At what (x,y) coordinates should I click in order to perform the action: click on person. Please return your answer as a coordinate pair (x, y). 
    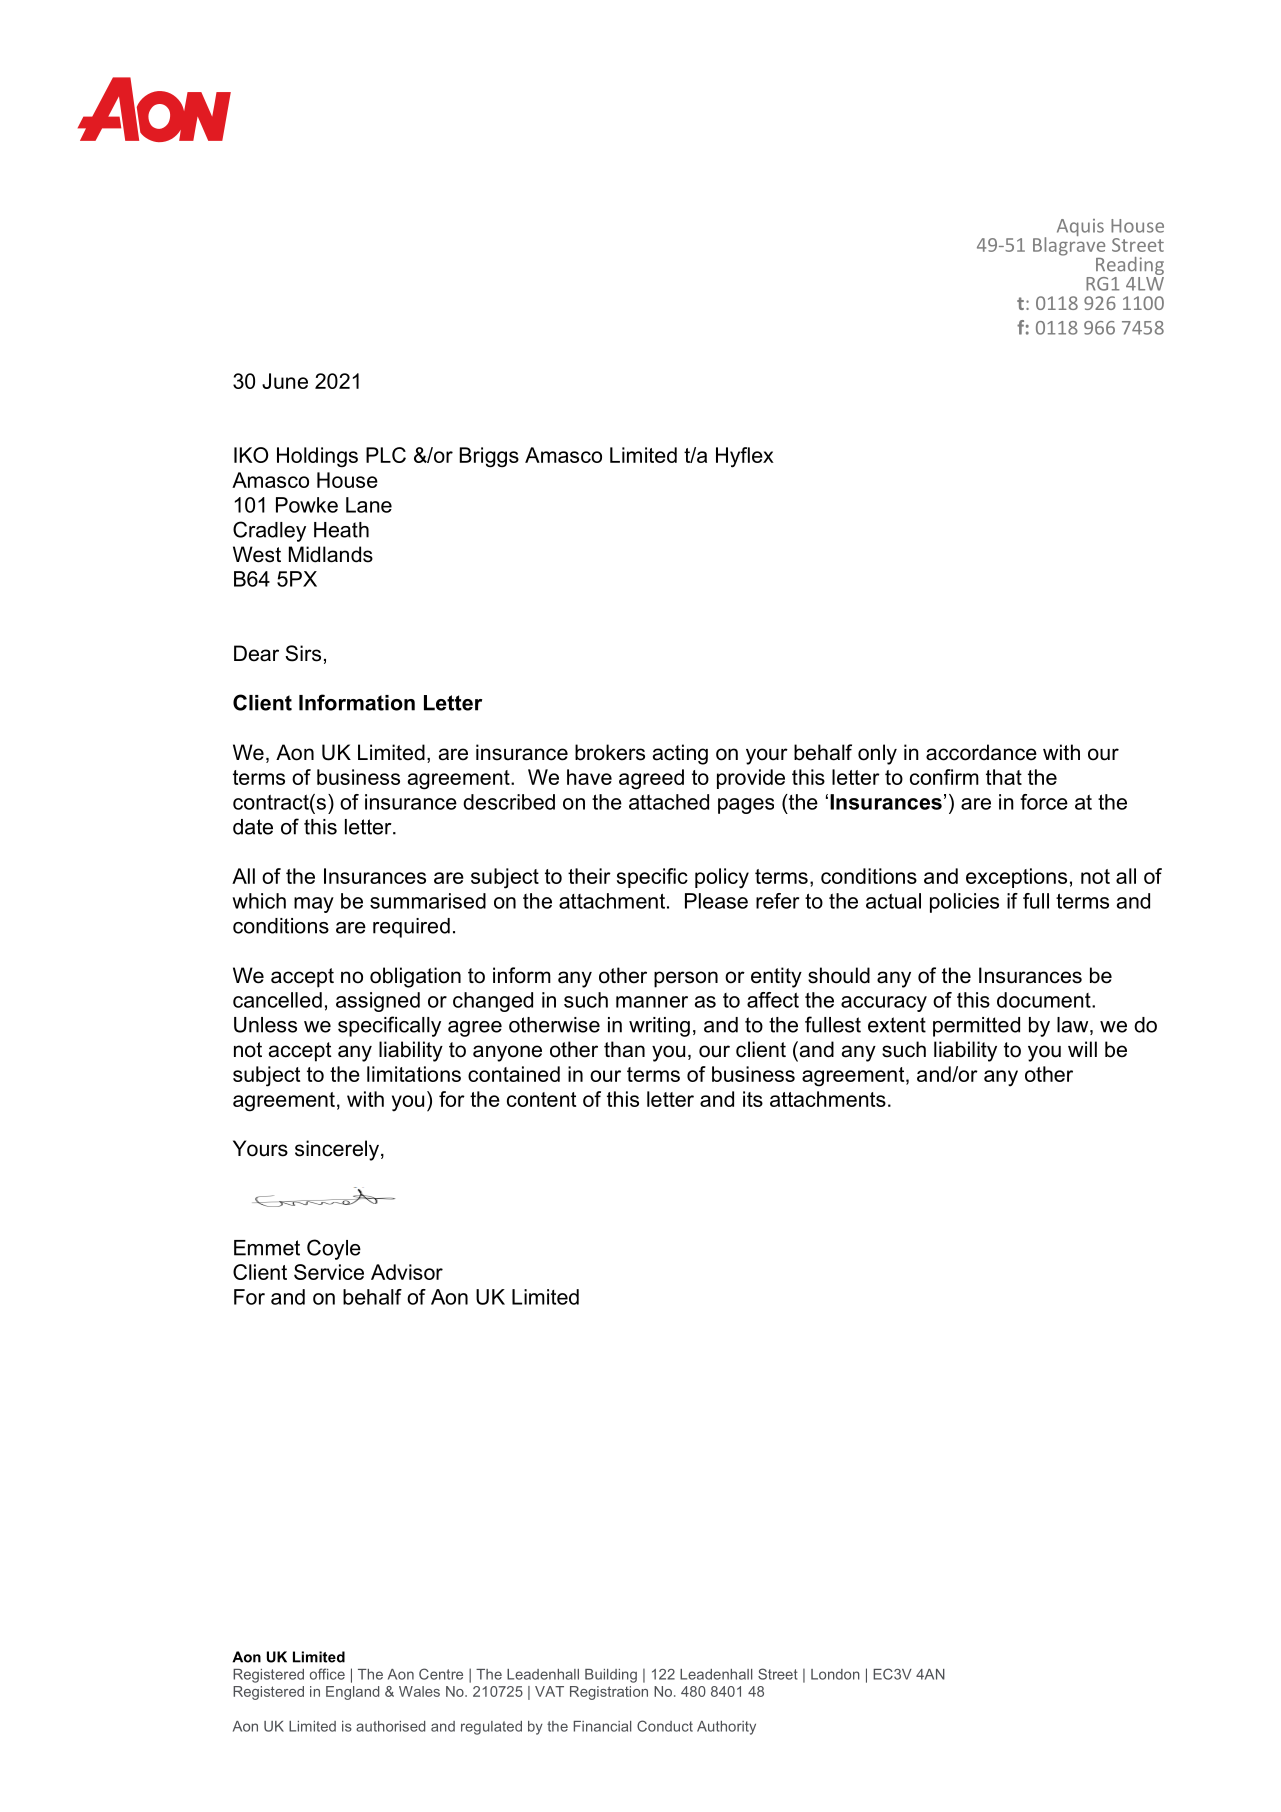
    Looking at the image, I should click on (686, 979).
